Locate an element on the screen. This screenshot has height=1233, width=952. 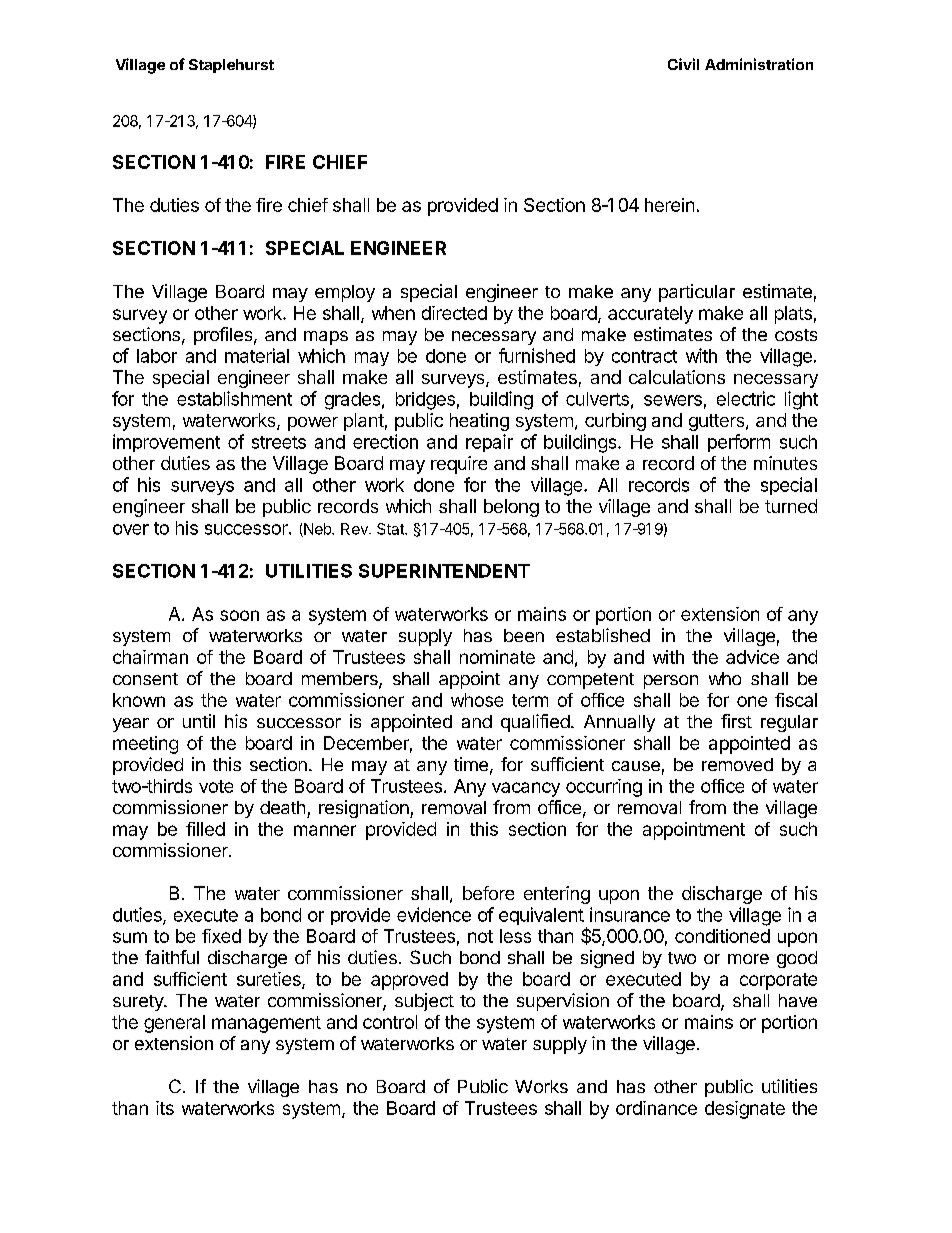
advice is located at coordinates (752, 657).
